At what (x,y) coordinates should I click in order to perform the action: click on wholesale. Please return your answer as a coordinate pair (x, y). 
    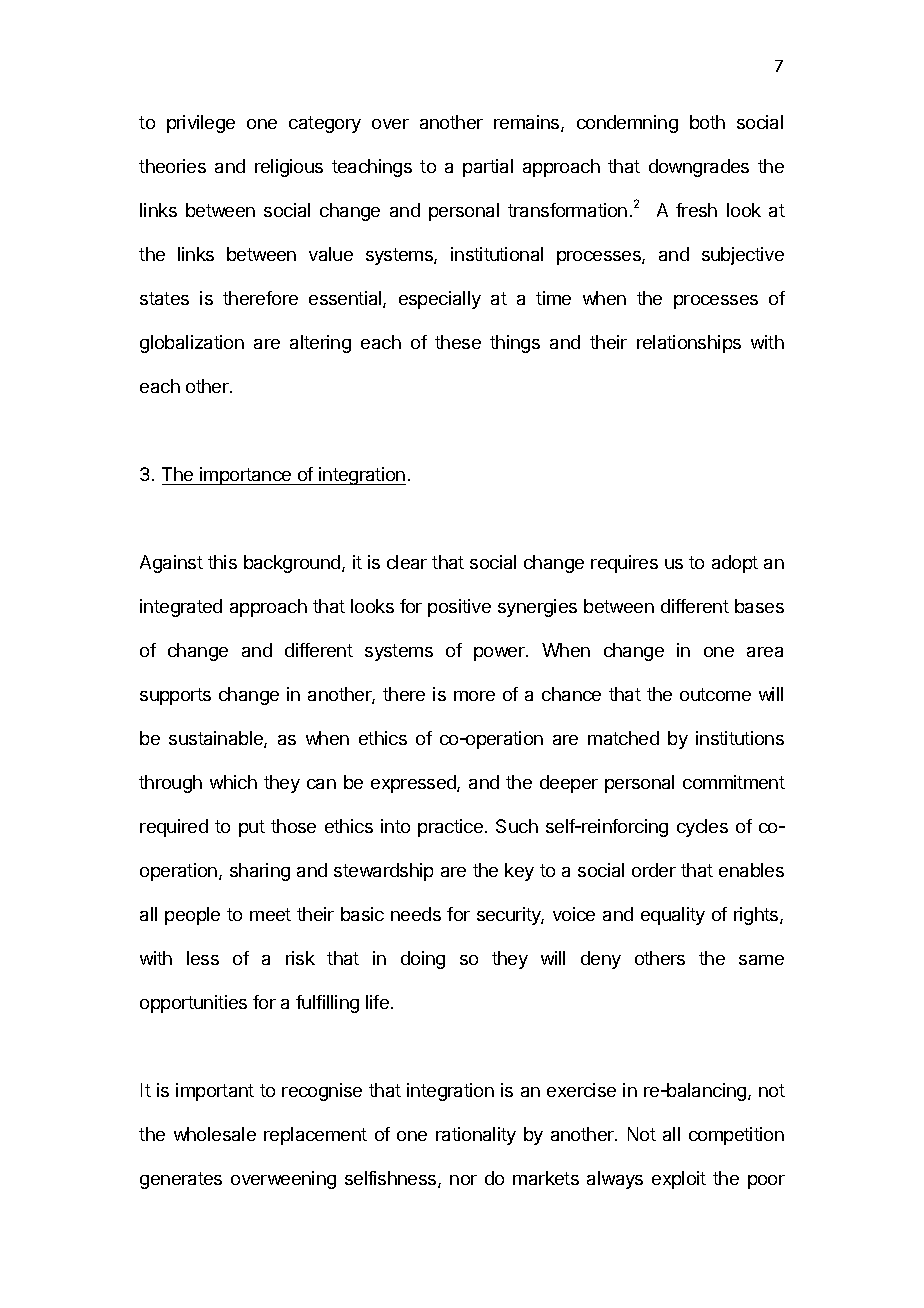
    Looking at the image, I should click on (215, 1134).
